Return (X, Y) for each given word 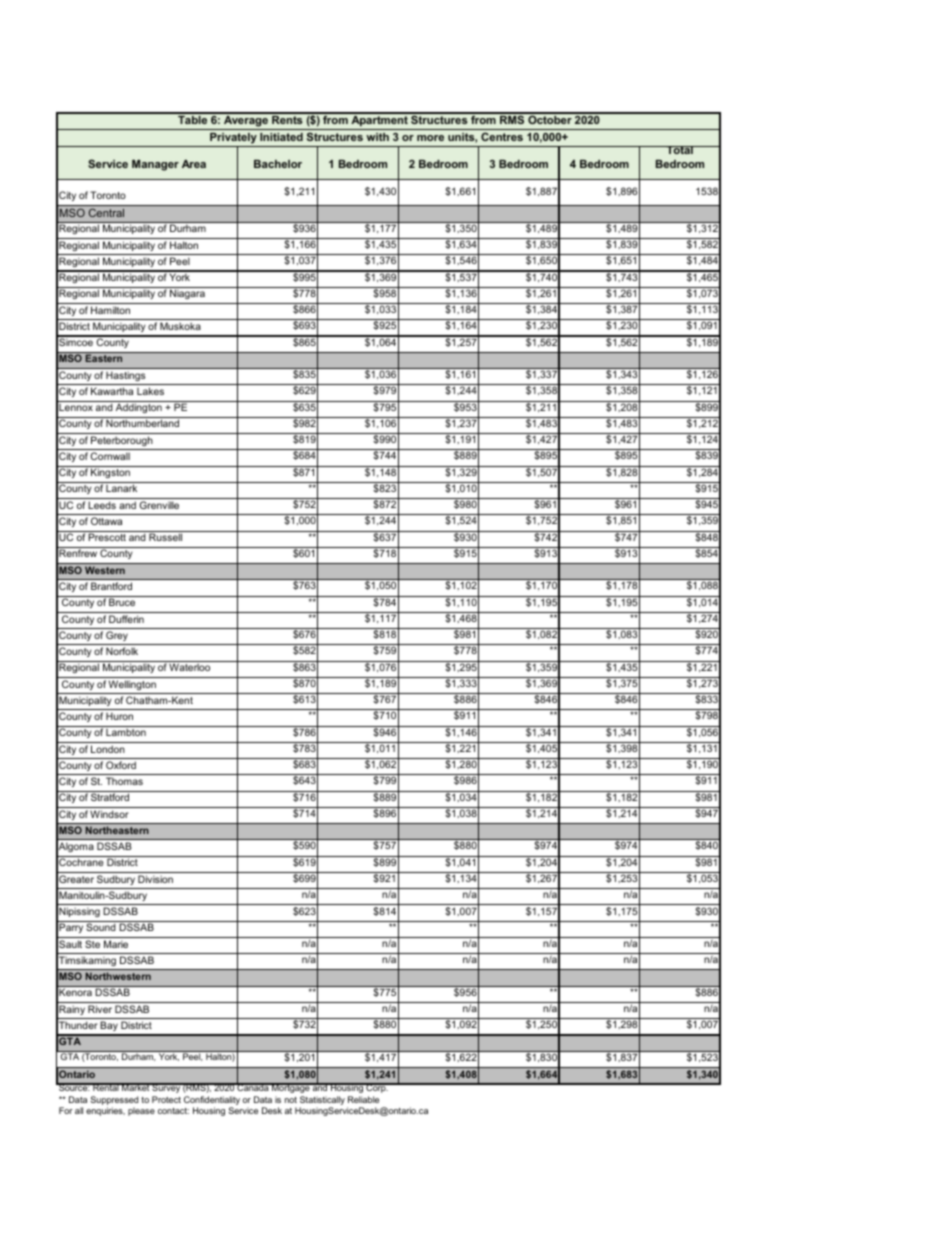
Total (679, 150)
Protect (166, 1099)
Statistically (322, 1102)
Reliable (363, 1099)
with (377, 137)
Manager (155, 165)
